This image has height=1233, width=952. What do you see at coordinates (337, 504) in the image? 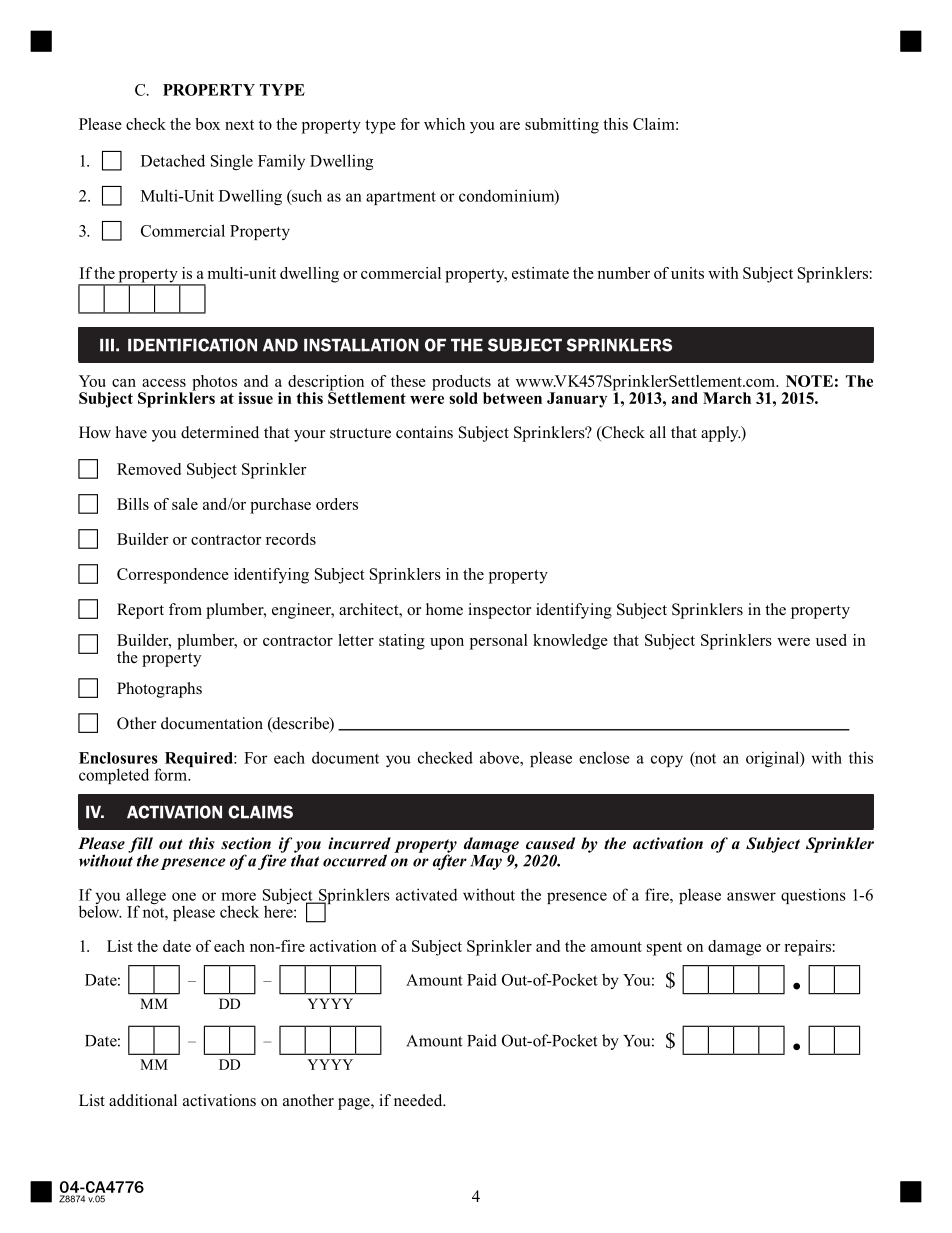
I see `orders` at bounding box center [337, 504].
